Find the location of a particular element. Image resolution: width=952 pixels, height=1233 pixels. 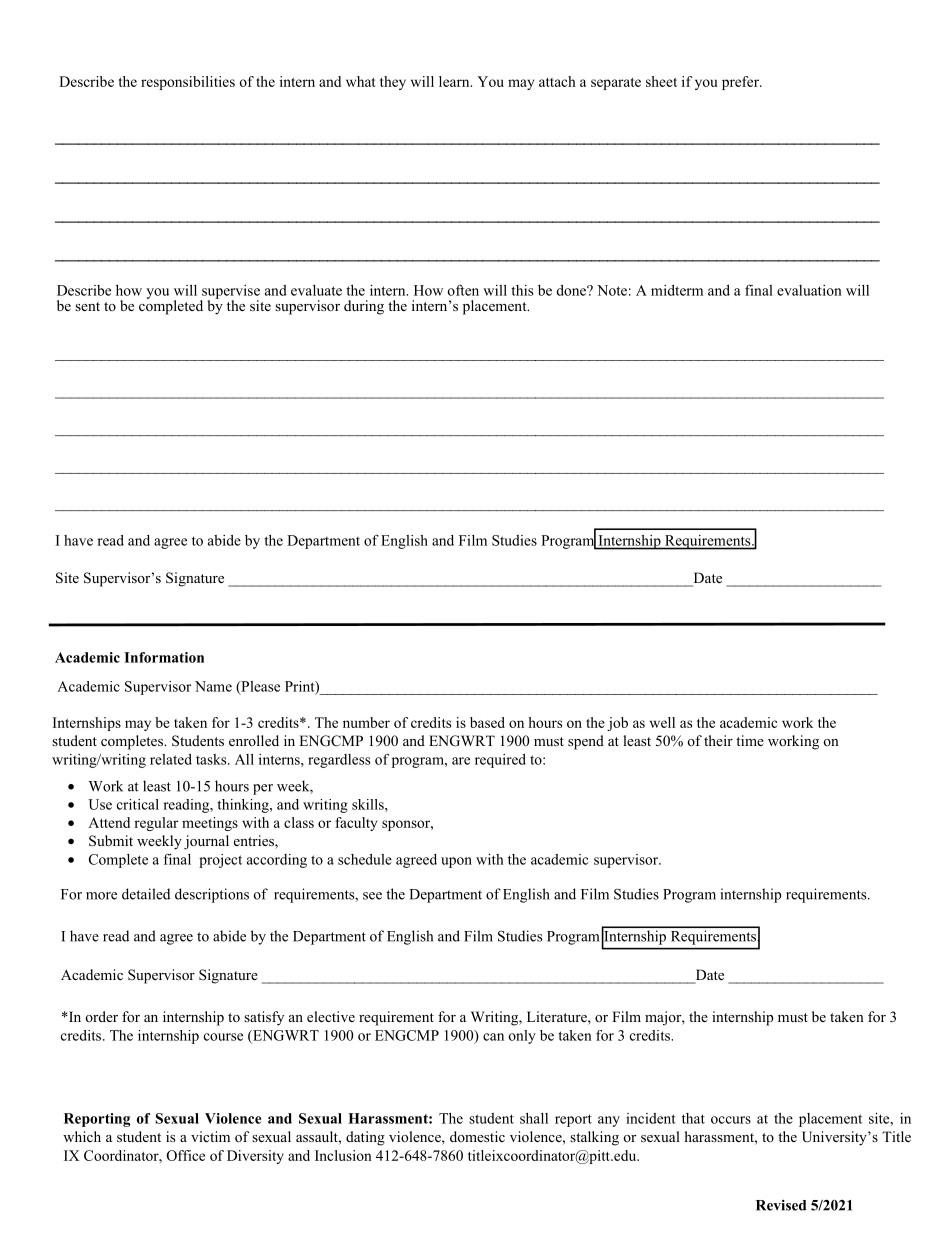

their is located at coordinates (718, 740).
